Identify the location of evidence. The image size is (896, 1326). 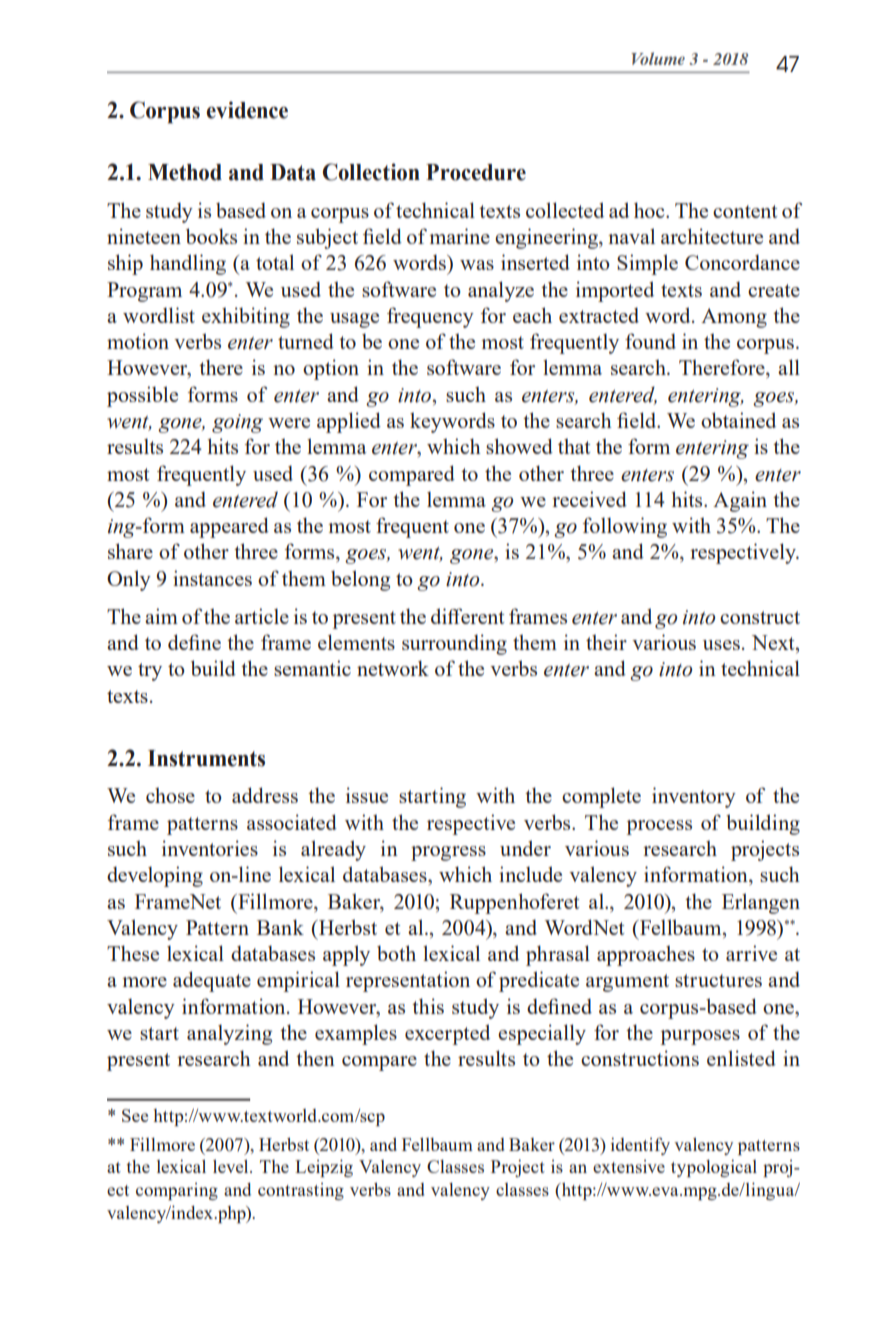
(247, 110).
